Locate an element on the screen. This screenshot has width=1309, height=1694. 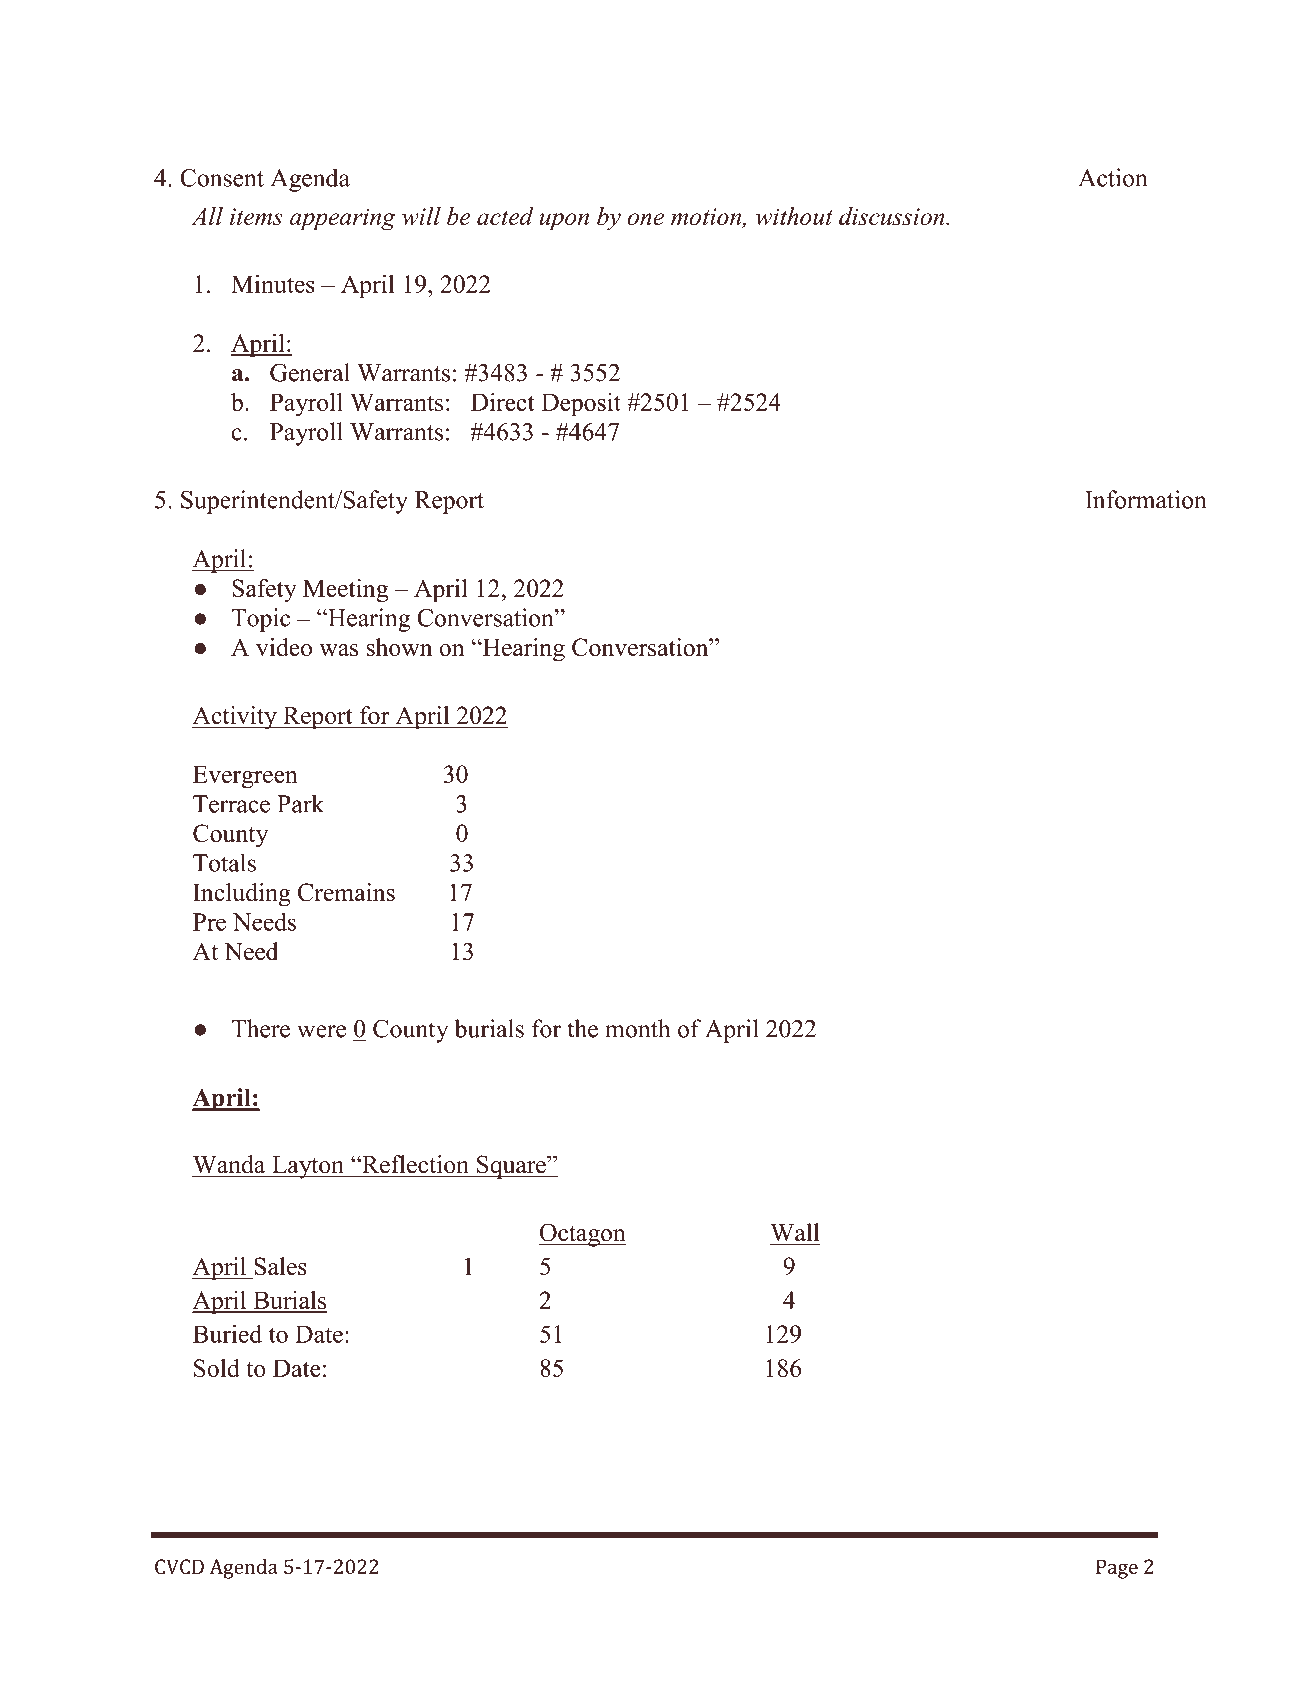
Buried is located at coordinates (227, 1334).
